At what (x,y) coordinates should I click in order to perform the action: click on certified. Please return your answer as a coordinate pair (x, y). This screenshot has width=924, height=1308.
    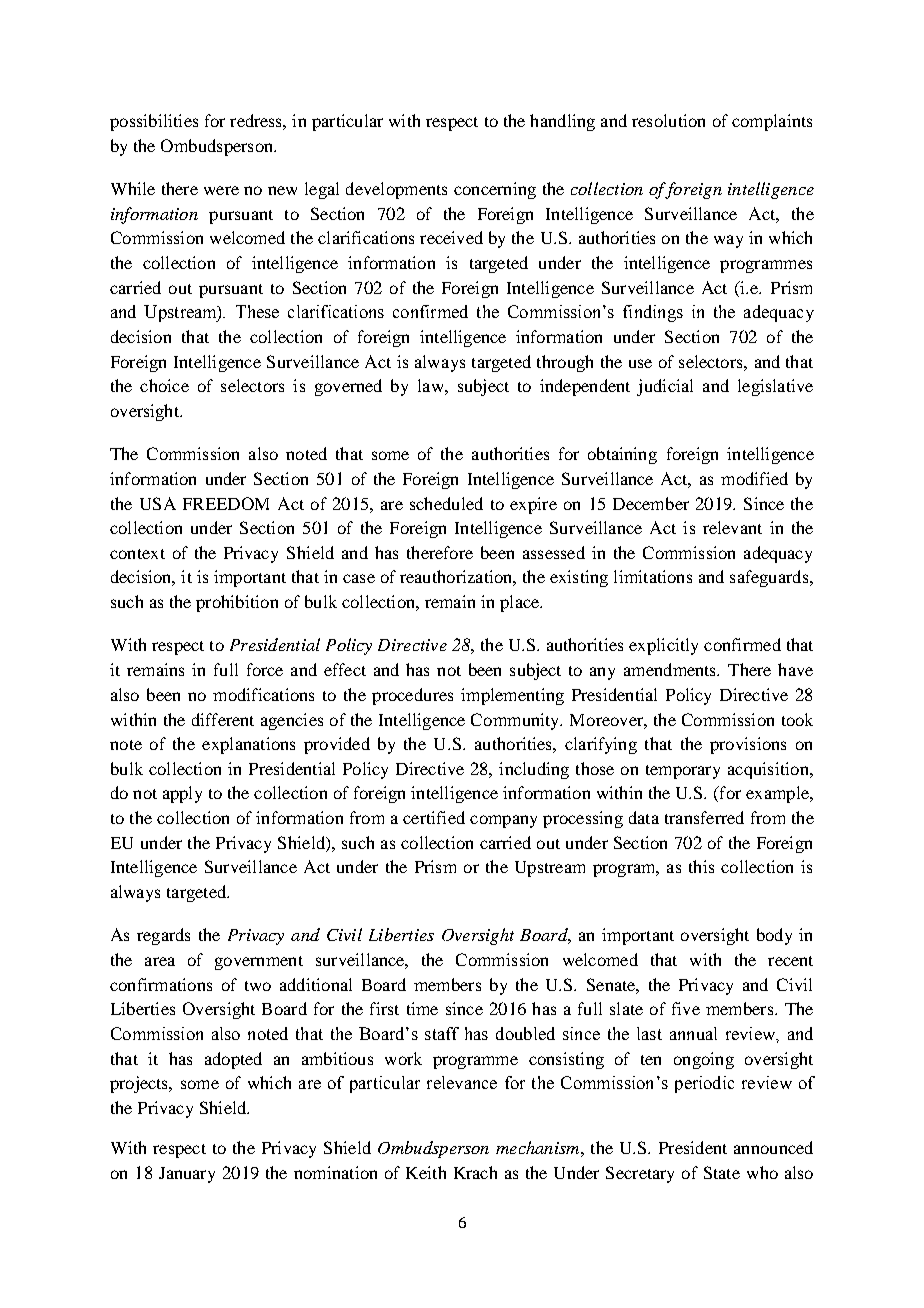
    Looking at the image, I should click on (434, 817).
